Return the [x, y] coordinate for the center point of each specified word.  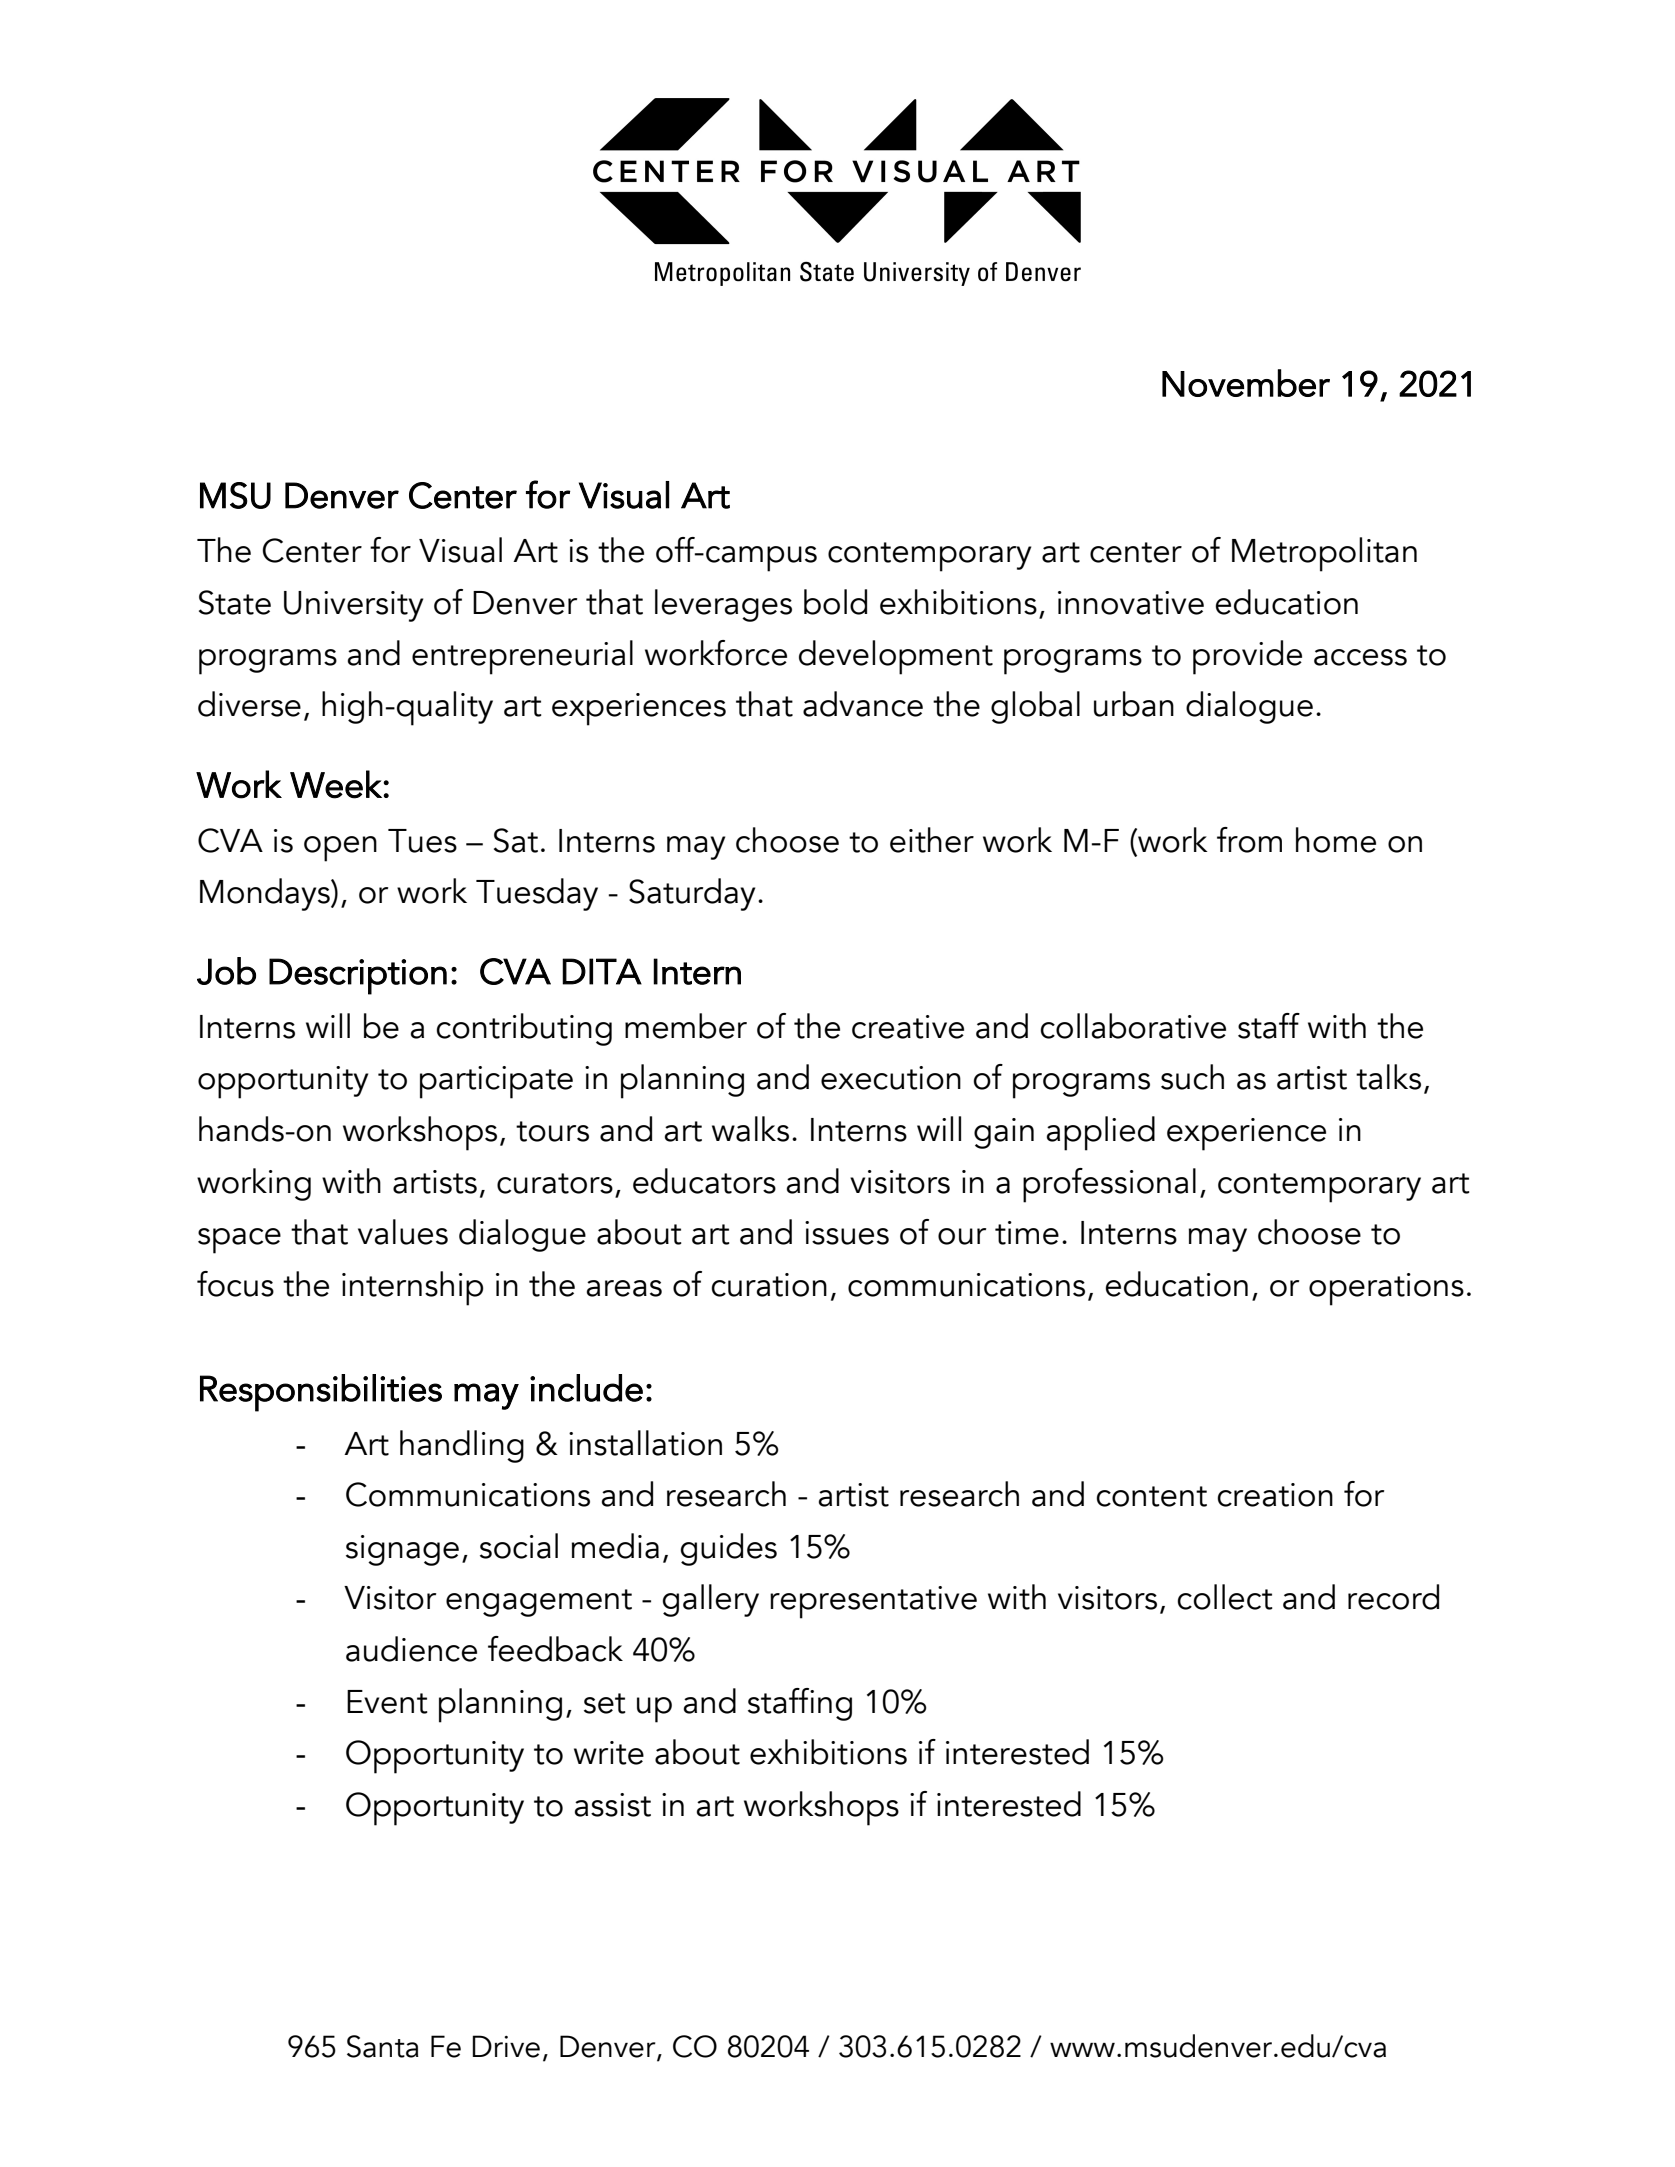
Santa [383, 2046]
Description [358, 976]
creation [1275, 1495]
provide [1247, 657]
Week [337, 784]
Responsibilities [321, 1393]
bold [835, 602]
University [353, 606]
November [1246, 383]
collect [1225, 1597]
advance [863, 704]
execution [891, 1078]
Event [387, 1702]
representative [873, 1602]
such [1192, 1077]
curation [769, 1285]
